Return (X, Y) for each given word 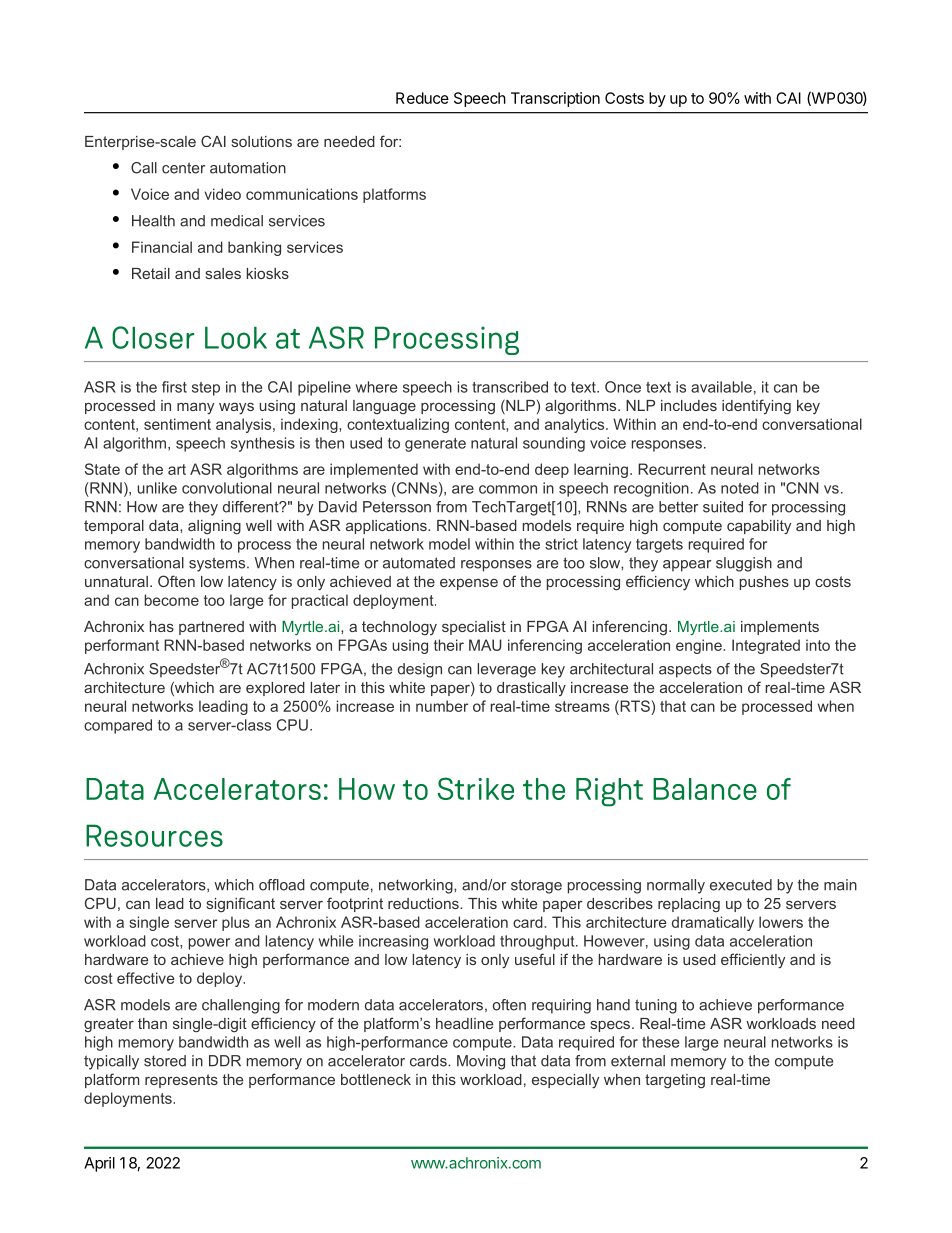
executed (741, 885)
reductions (424, 903)
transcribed (510, 387)
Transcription (555, 99)
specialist (474, 628)
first (174, 387)
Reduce (422, 98)
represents (181, 1081)
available (721, 387)
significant (241, 905)
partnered (211, 628)
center (183, 168)
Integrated (766, 646)
